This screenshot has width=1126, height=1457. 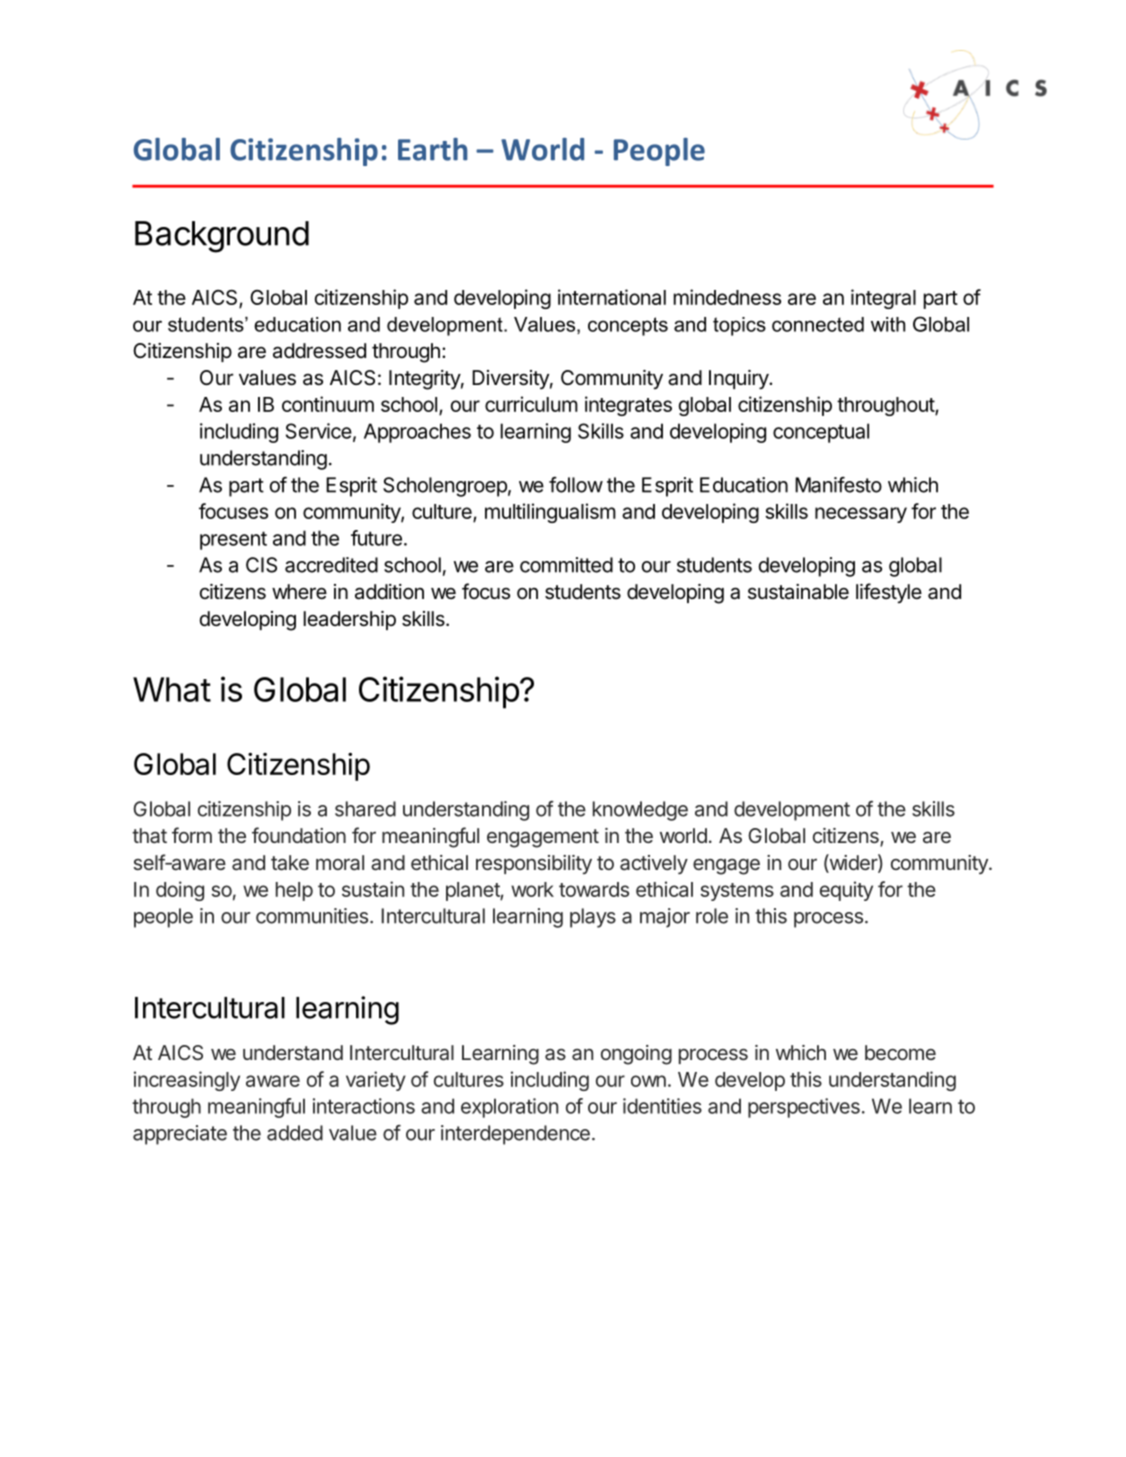 What do you see at coordinates (222, 237) in the screenshot?
I see `Background` at bounding box center [222, 237].
